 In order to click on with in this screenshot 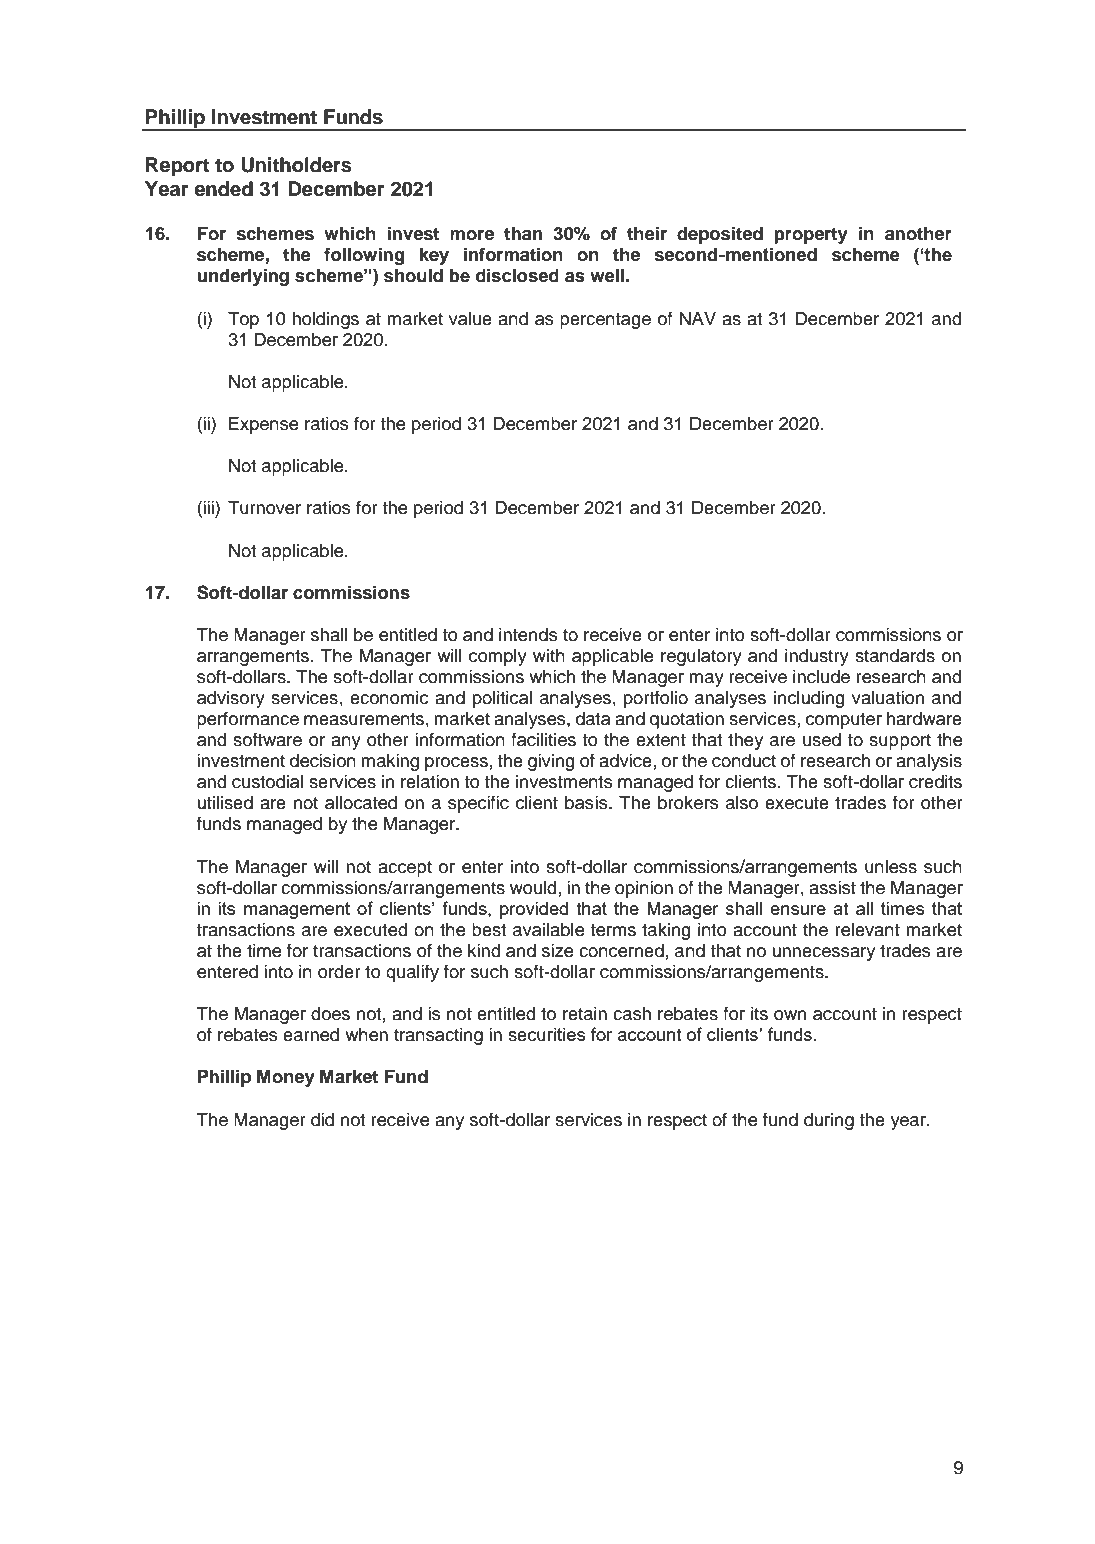, I will do `click(549, 655)`.
